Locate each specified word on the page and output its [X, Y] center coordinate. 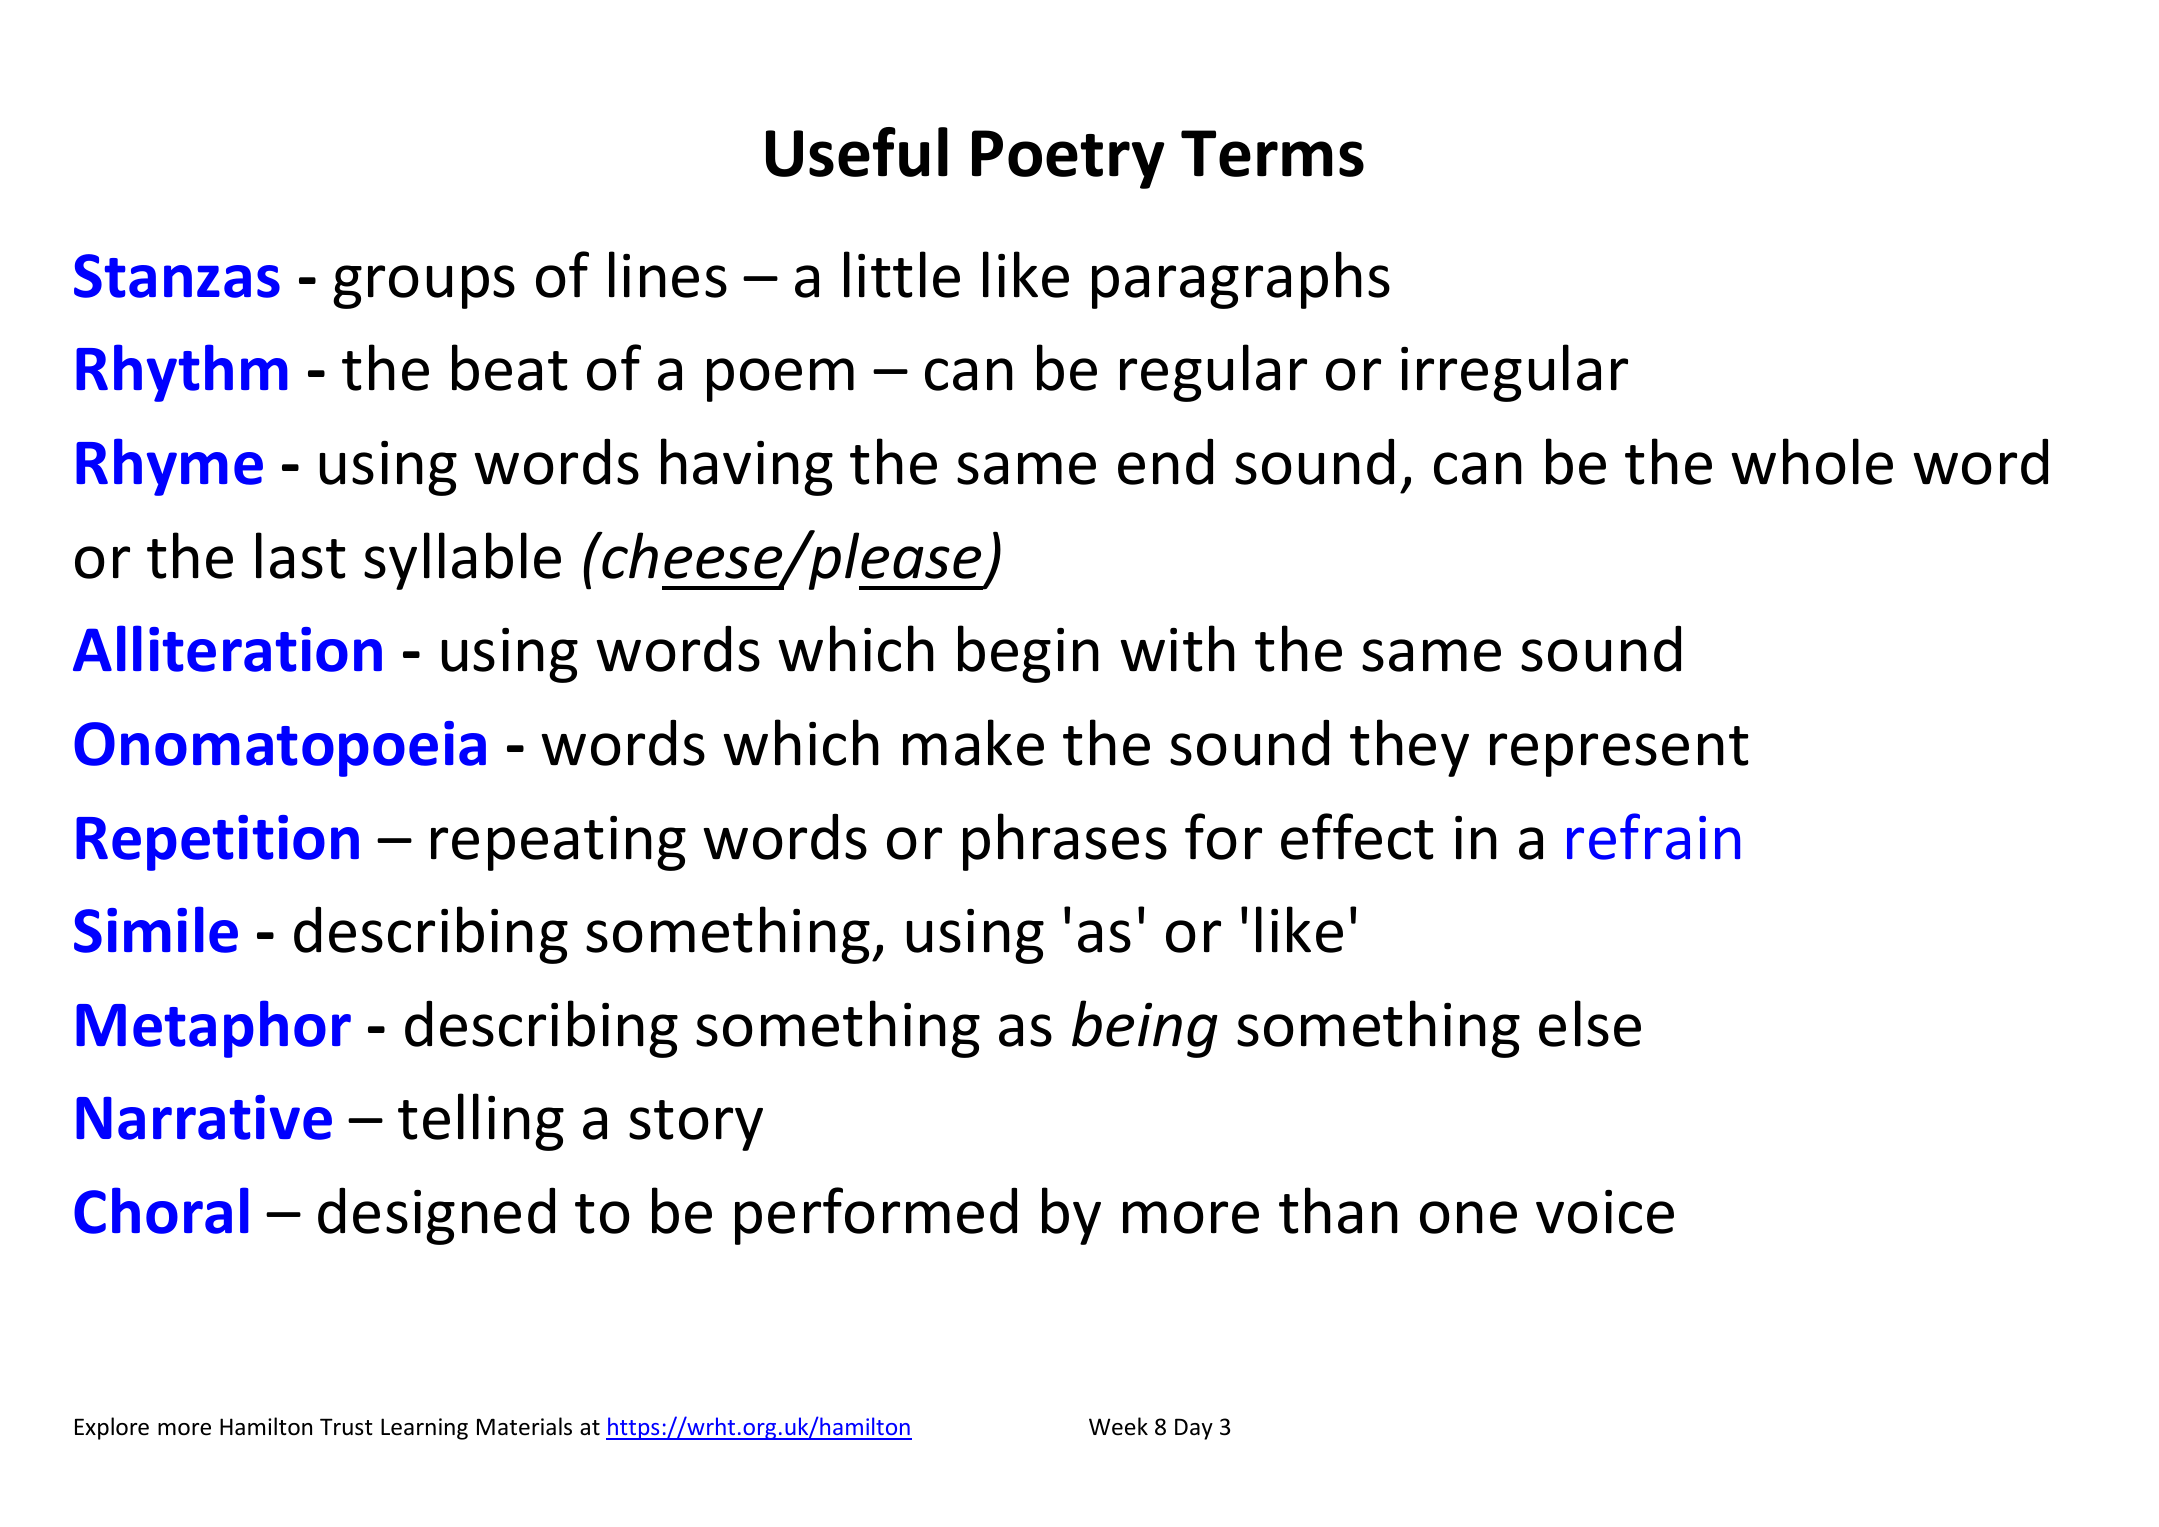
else [1590, 1023]
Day [1194, 1429]
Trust [346, 1427]
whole [1812, 461]
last [301, 555]
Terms [1272, 153]
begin [1028, 654]
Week [1118, 1426]
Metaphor [213, 1029]
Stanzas [177, 276]
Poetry [1068, 159]
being [1145, 1029]
